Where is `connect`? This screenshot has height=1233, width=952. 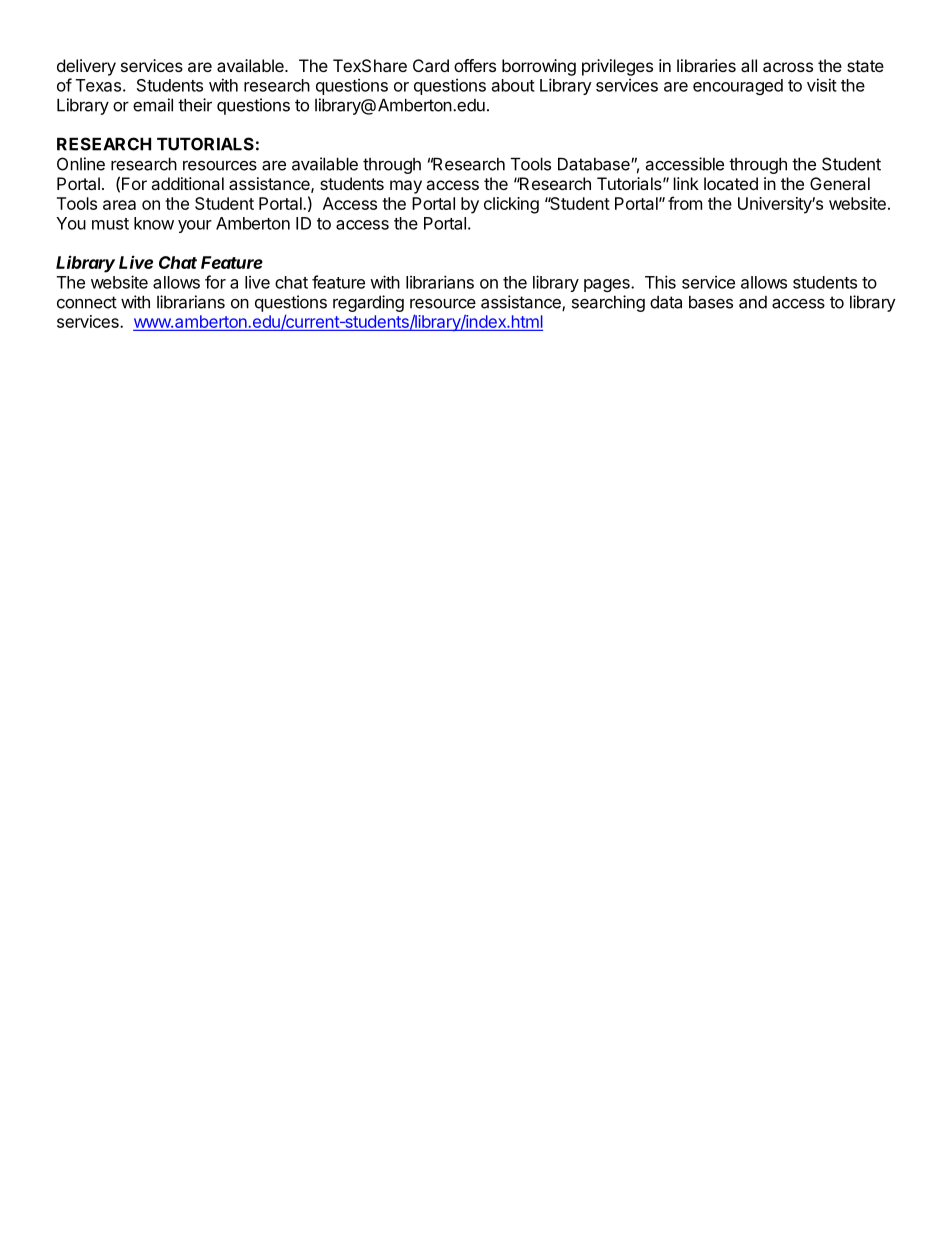 connect is located at coordinates (87, 302).
